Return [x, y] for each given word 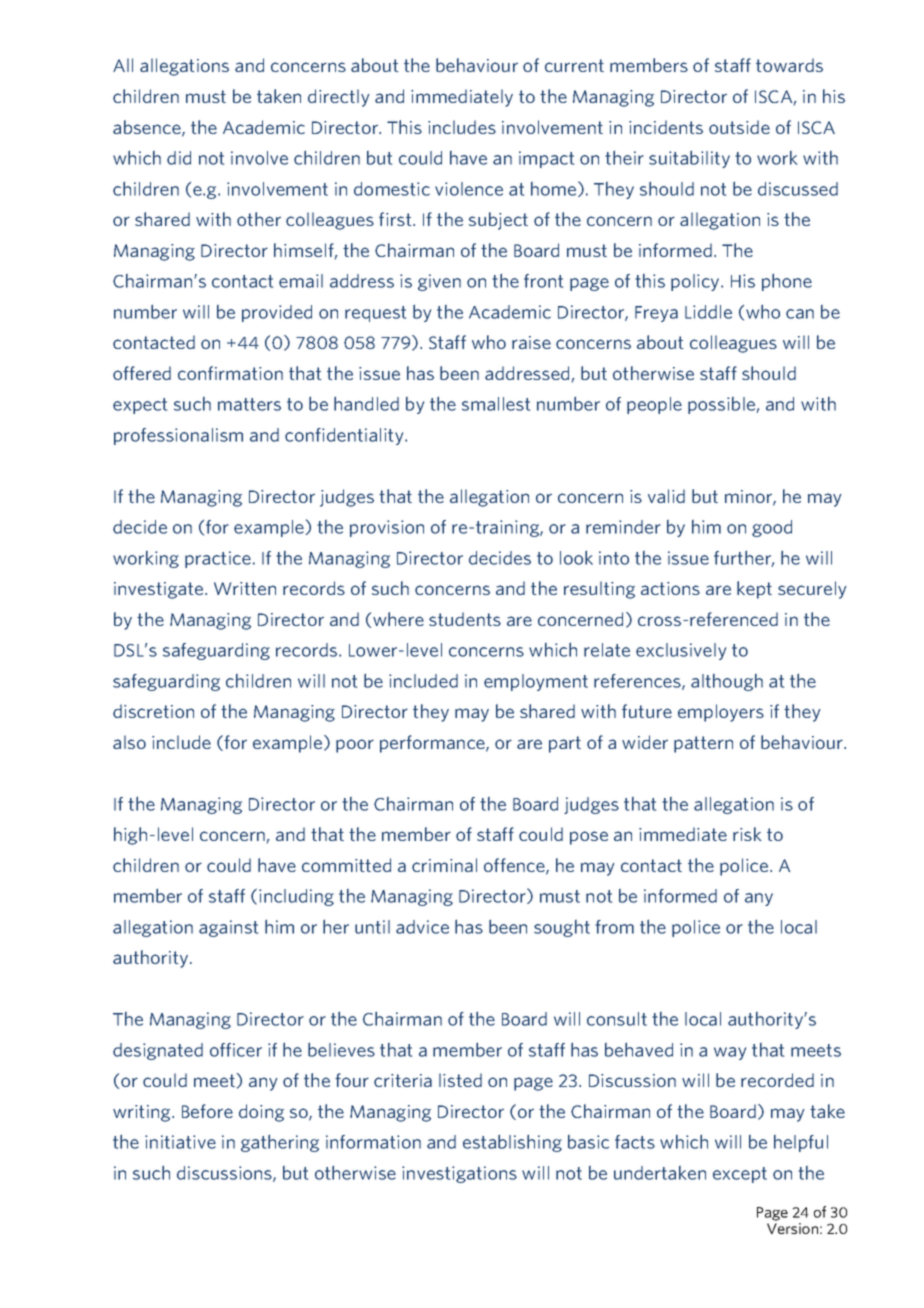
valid [666, 496]
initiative [180, 1142]
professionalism [178, 436]
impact [546, 159]
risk [747, 834]
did [179, 158]
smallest [496, 404]
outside [739, 127]
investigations [459, 1174]
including [296, 897]
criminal [444, 865]
